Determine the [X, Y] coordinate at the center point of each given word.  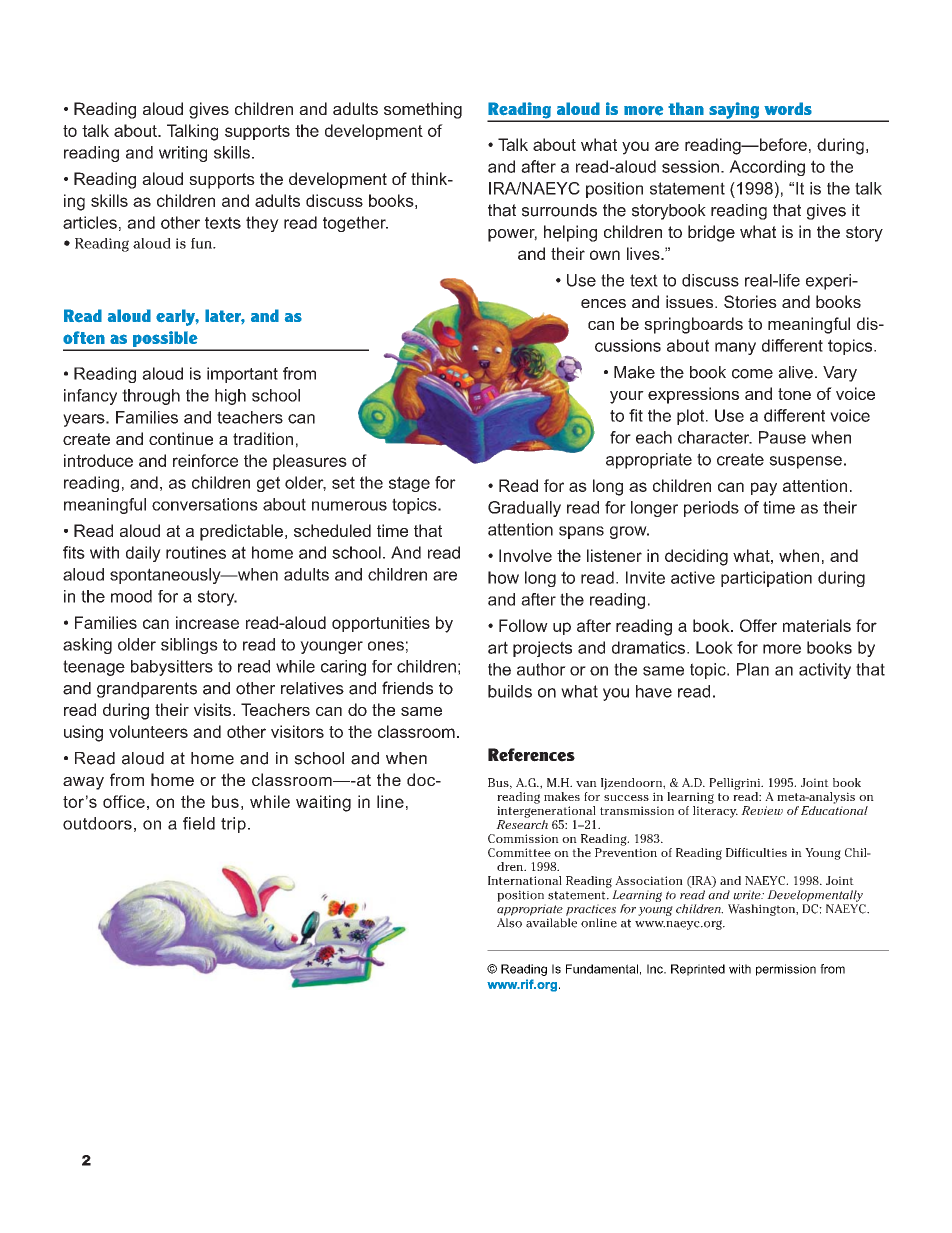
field [199, 823]
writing [183, 154]
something [423, 110]
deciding [696, 557]
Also [509, 923]
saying [734, 111]
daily [143, 554]
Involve [525, 555]
